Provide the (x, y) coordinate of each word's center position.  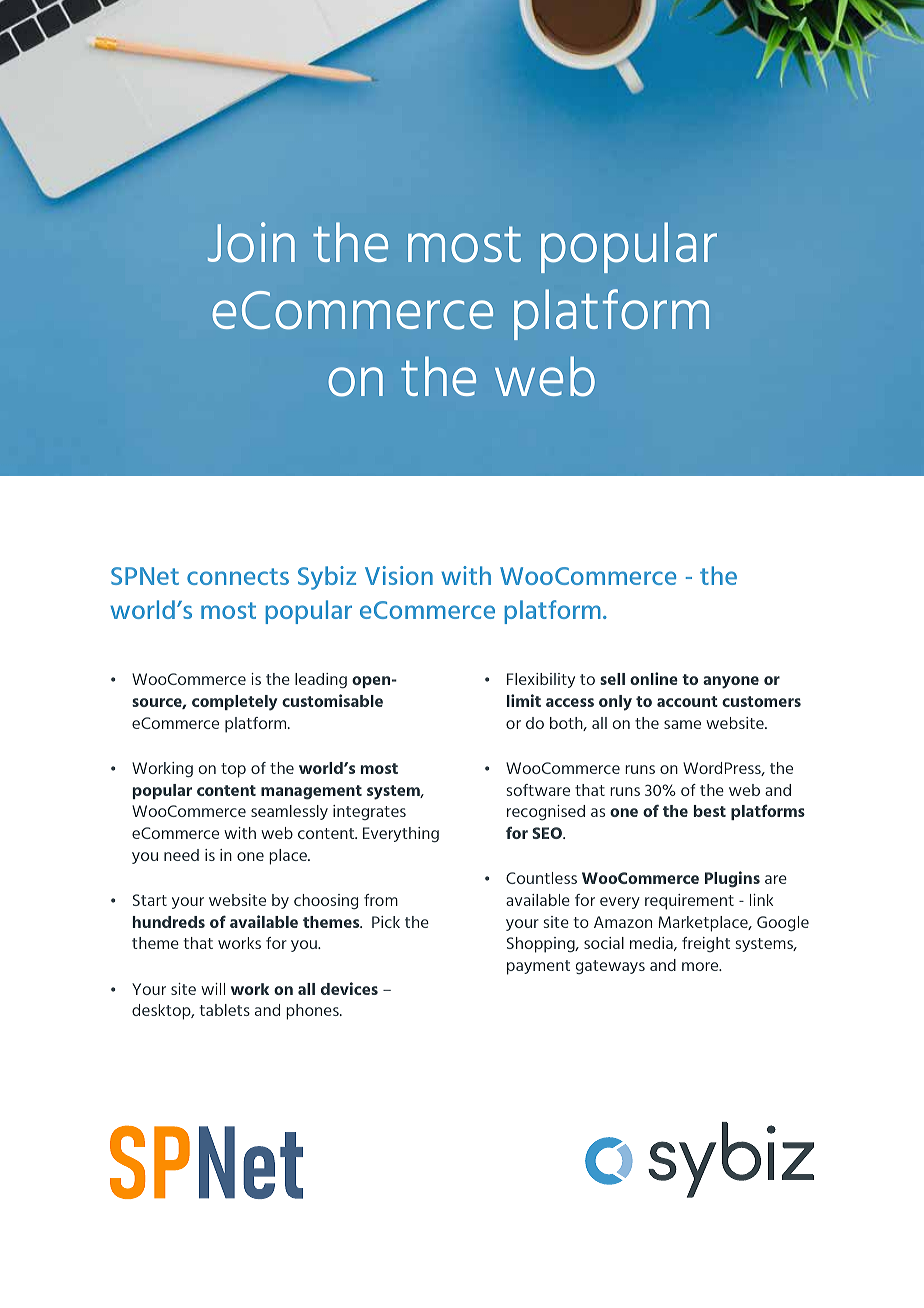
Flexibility (541, 680)
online (654, 678)
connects (238, 576)
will (213, 989)
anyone (731, 682)
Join (251, 242)
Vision (399, 575)
